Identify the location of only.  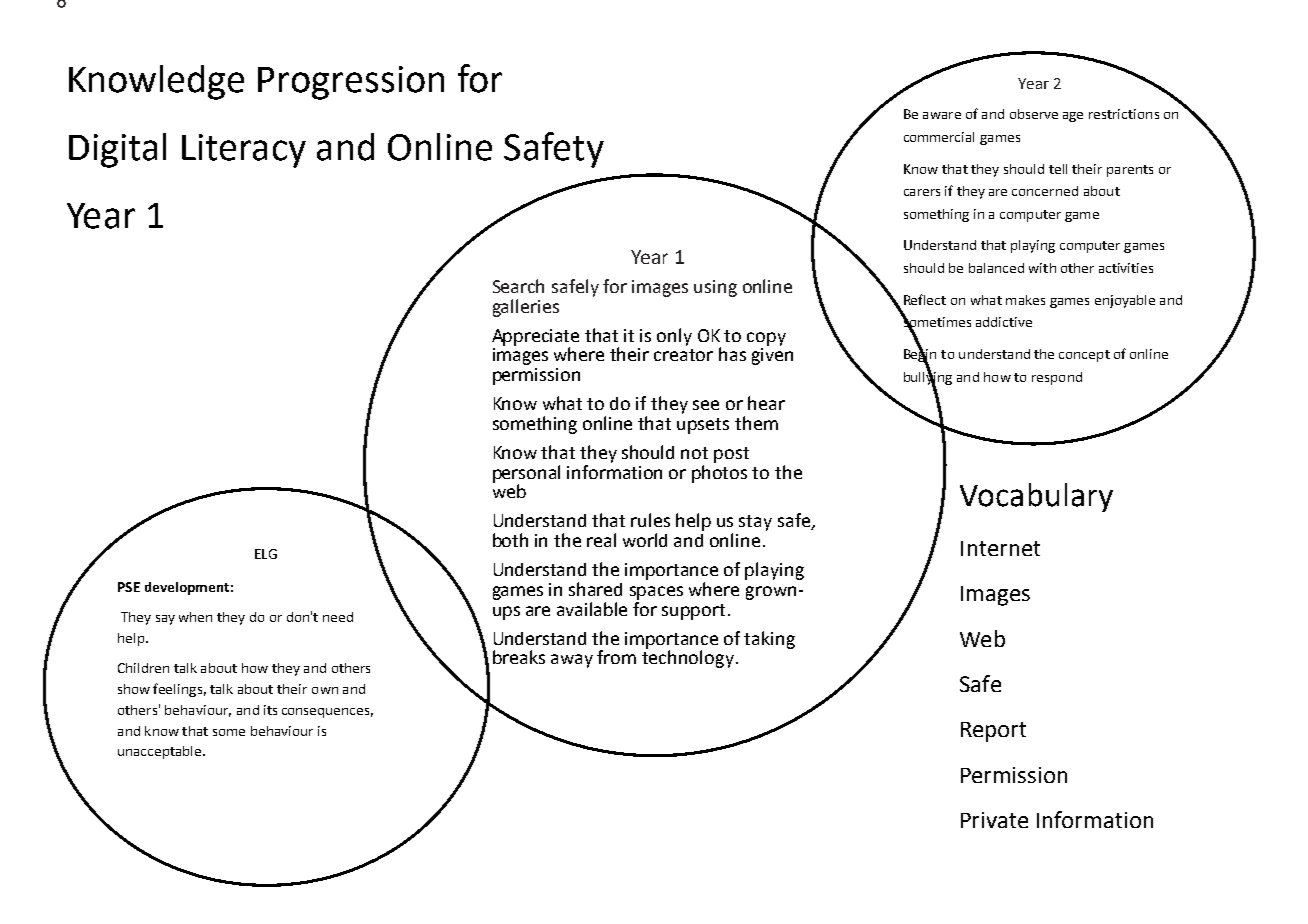
(674, 337).
